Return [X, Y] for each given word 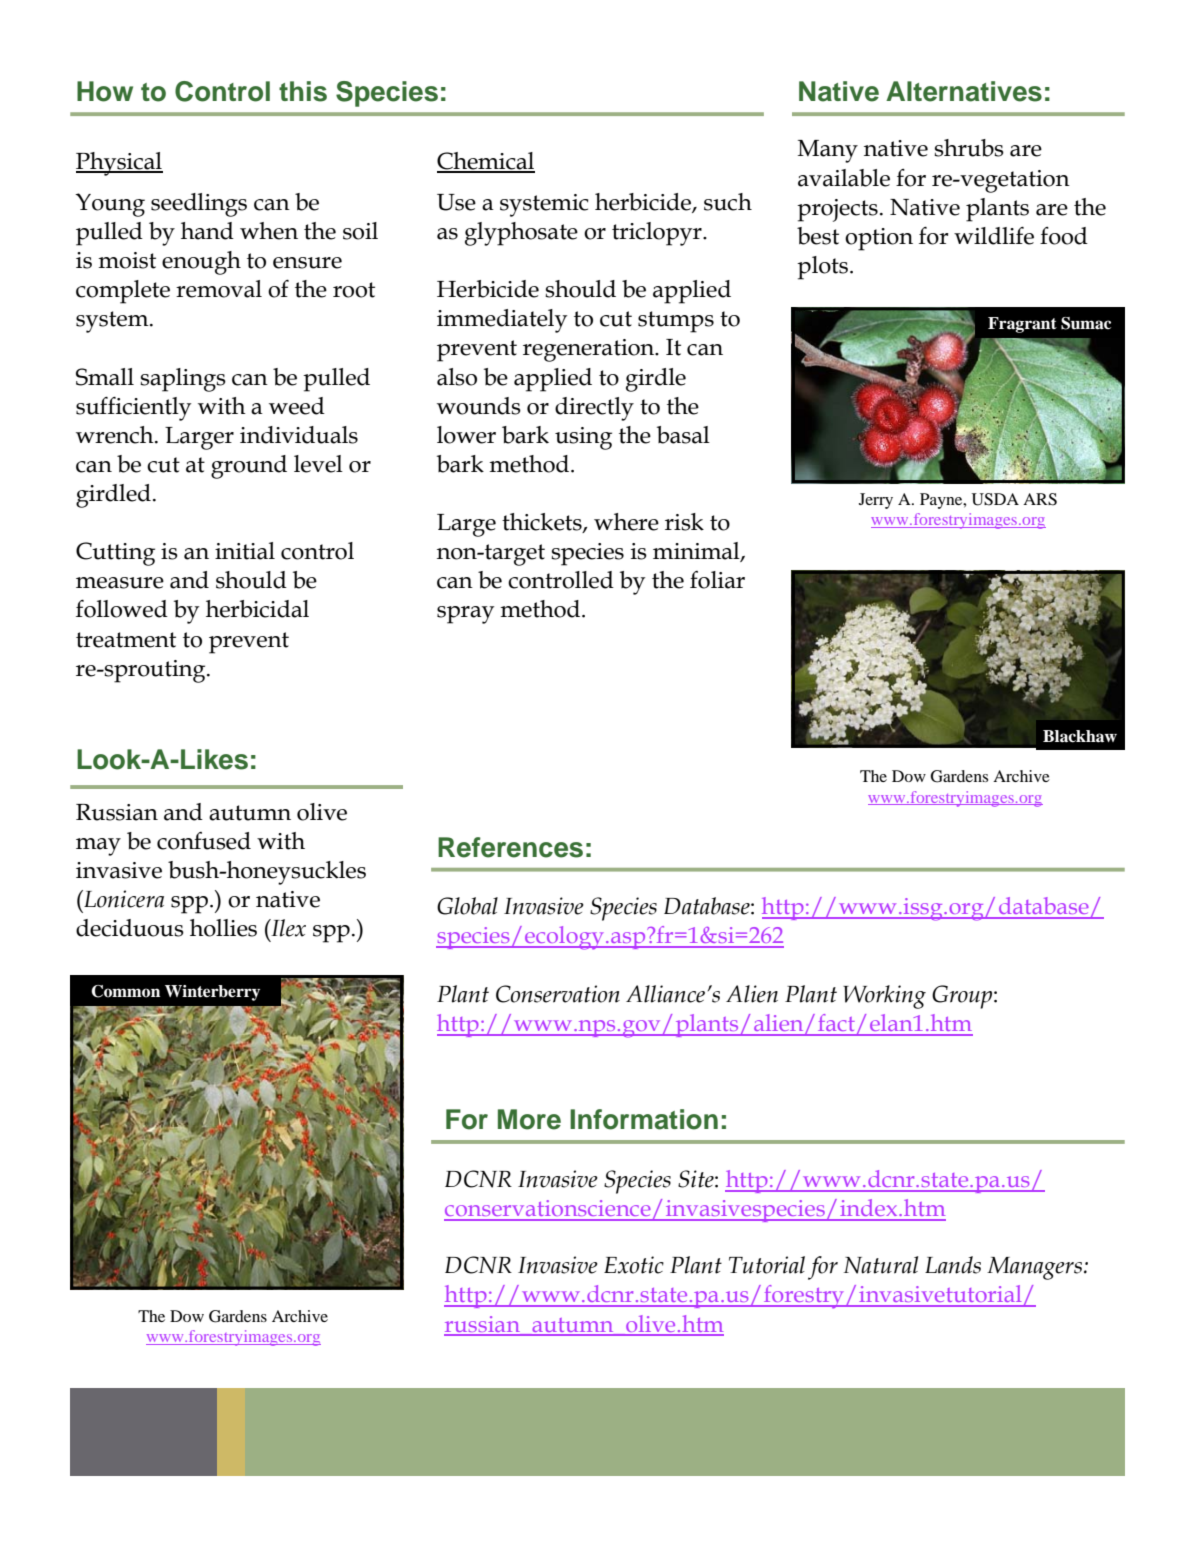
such [728, 202]
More [529, 1119]
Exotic [634, 1265]
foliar [717, 580]
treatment [126, 640]
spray [465, 615]
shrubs [969, 148]
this [303, 91]
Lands [953, 1265]
